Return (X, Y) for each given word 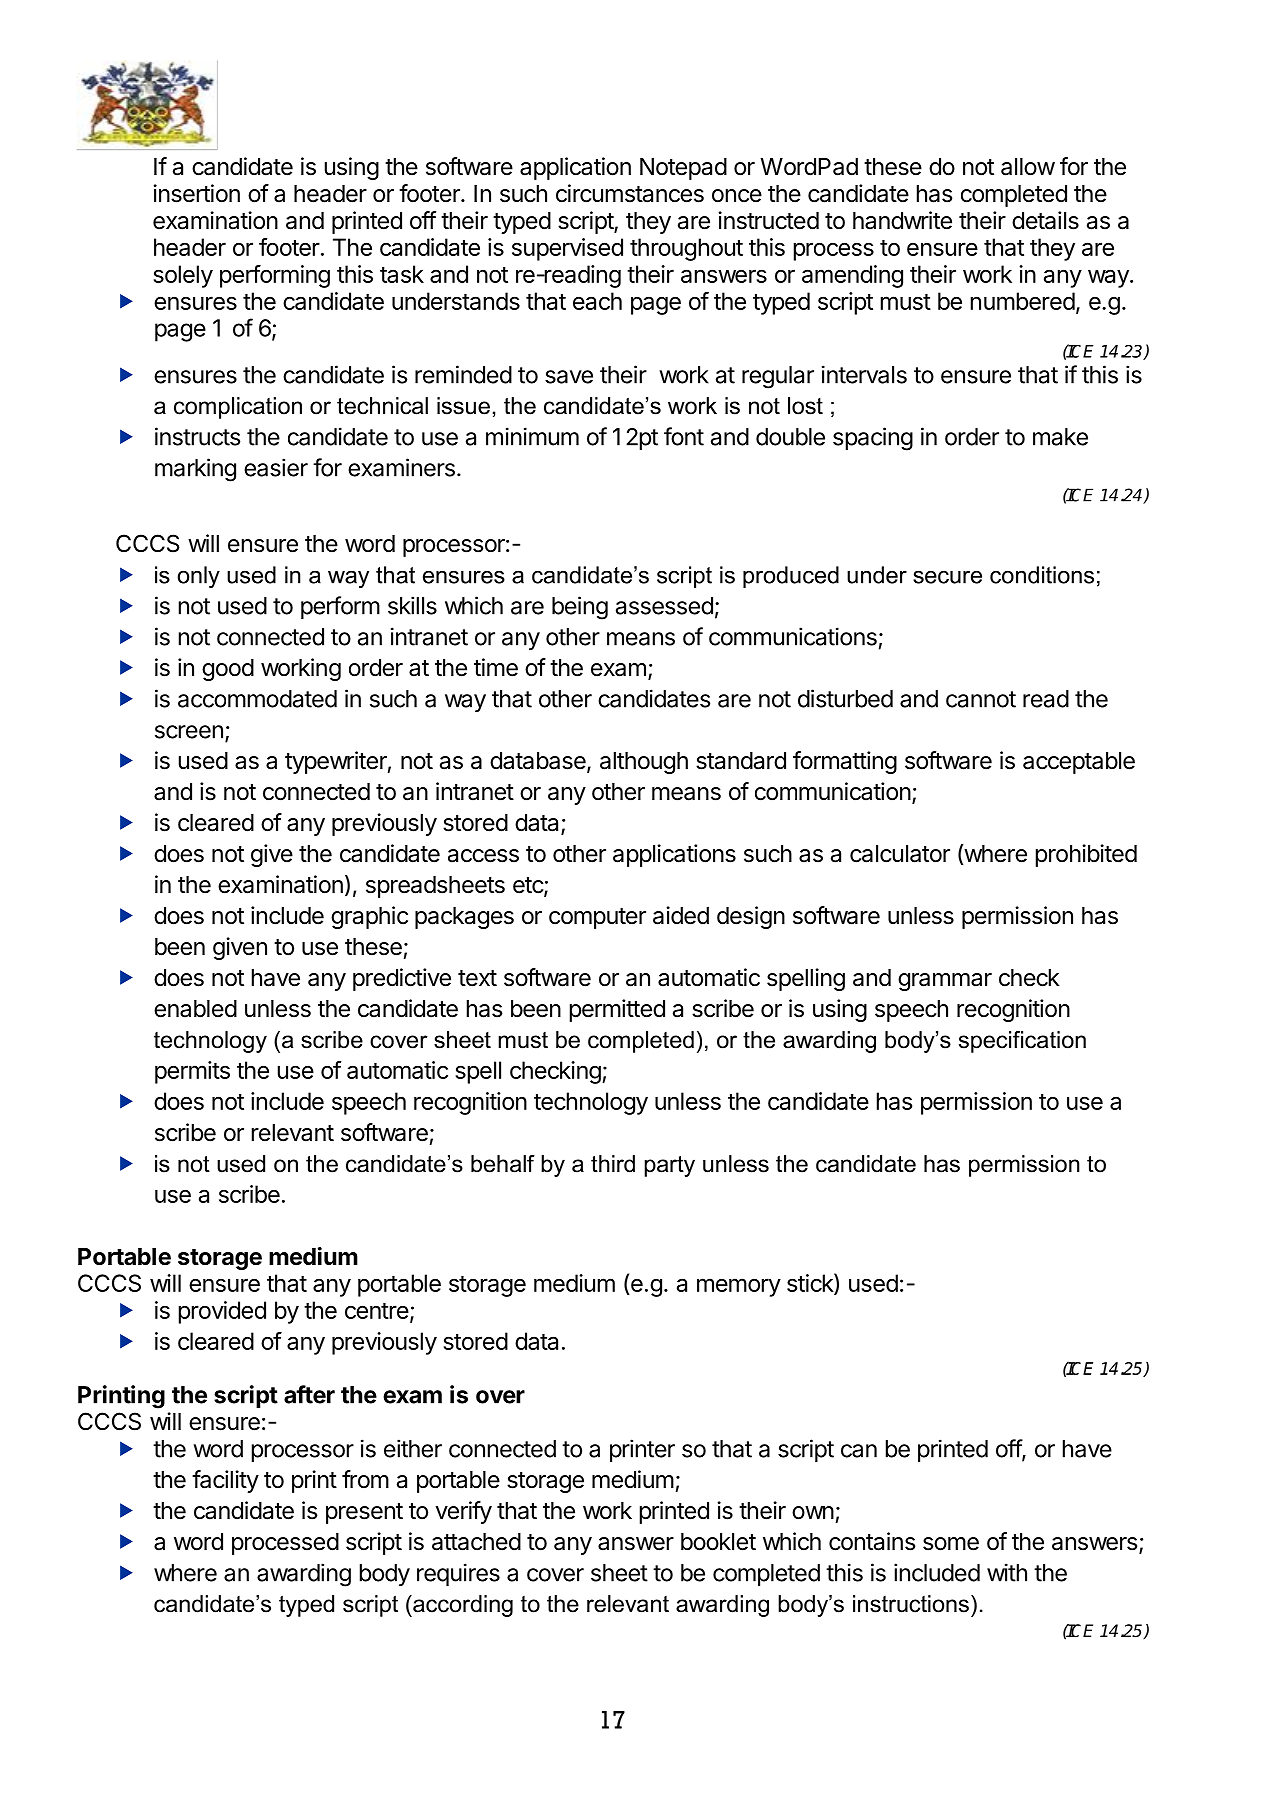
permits (192, 1072)
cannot (981, 699)
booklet (718, 1542)
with (1007, 1572)
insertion (196, 193)
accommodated (257, 699)
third (613, 1164)
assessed (664, 606)
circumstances (630, 193)
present (364, 1513)
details (1045, 220)
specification (1022, 1042)
